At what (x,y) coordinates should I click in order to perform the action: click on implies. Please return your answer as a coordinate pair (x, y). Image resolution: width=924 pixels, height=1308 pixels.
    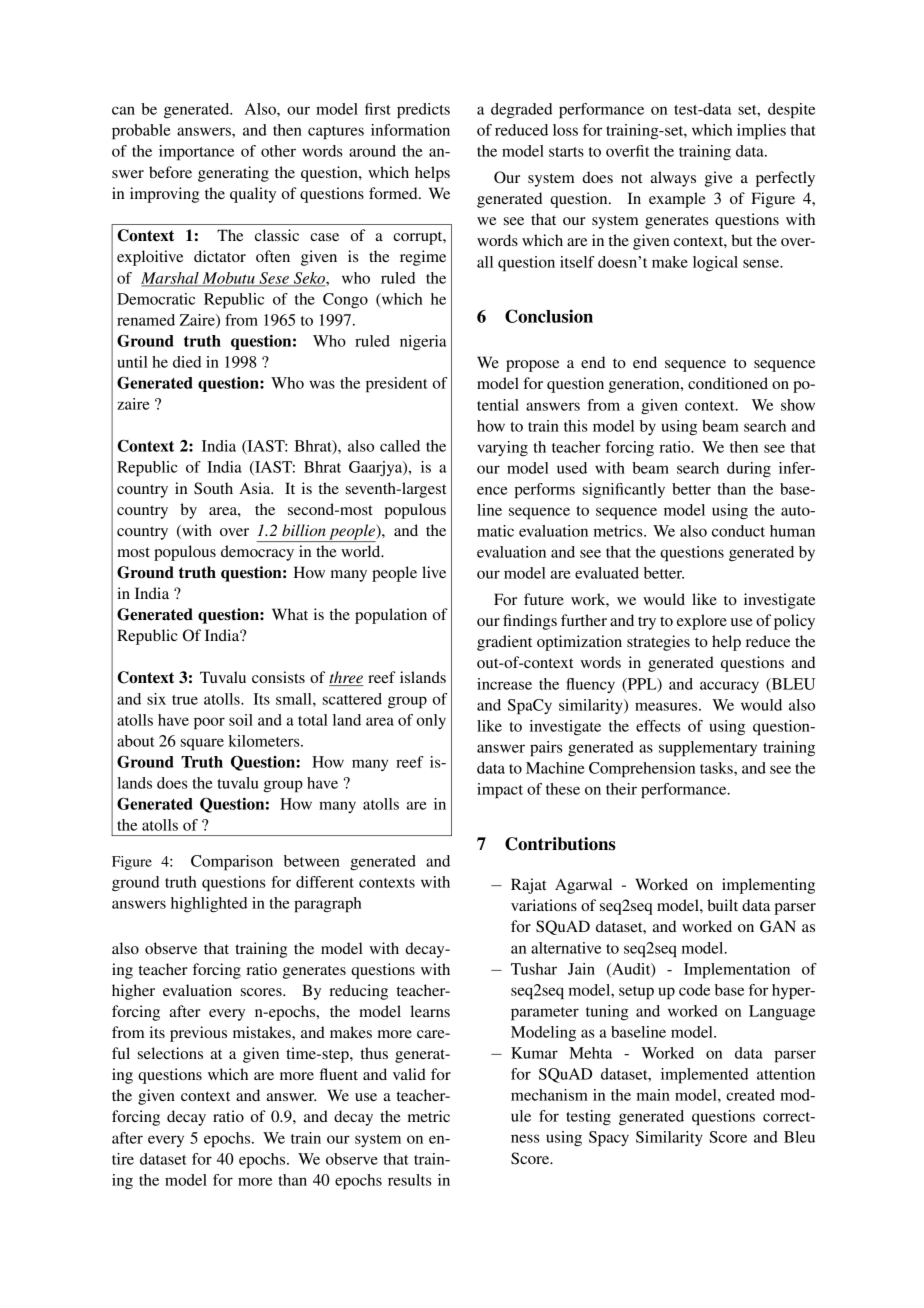
    Looking at the image, I should click on (761, 132).
